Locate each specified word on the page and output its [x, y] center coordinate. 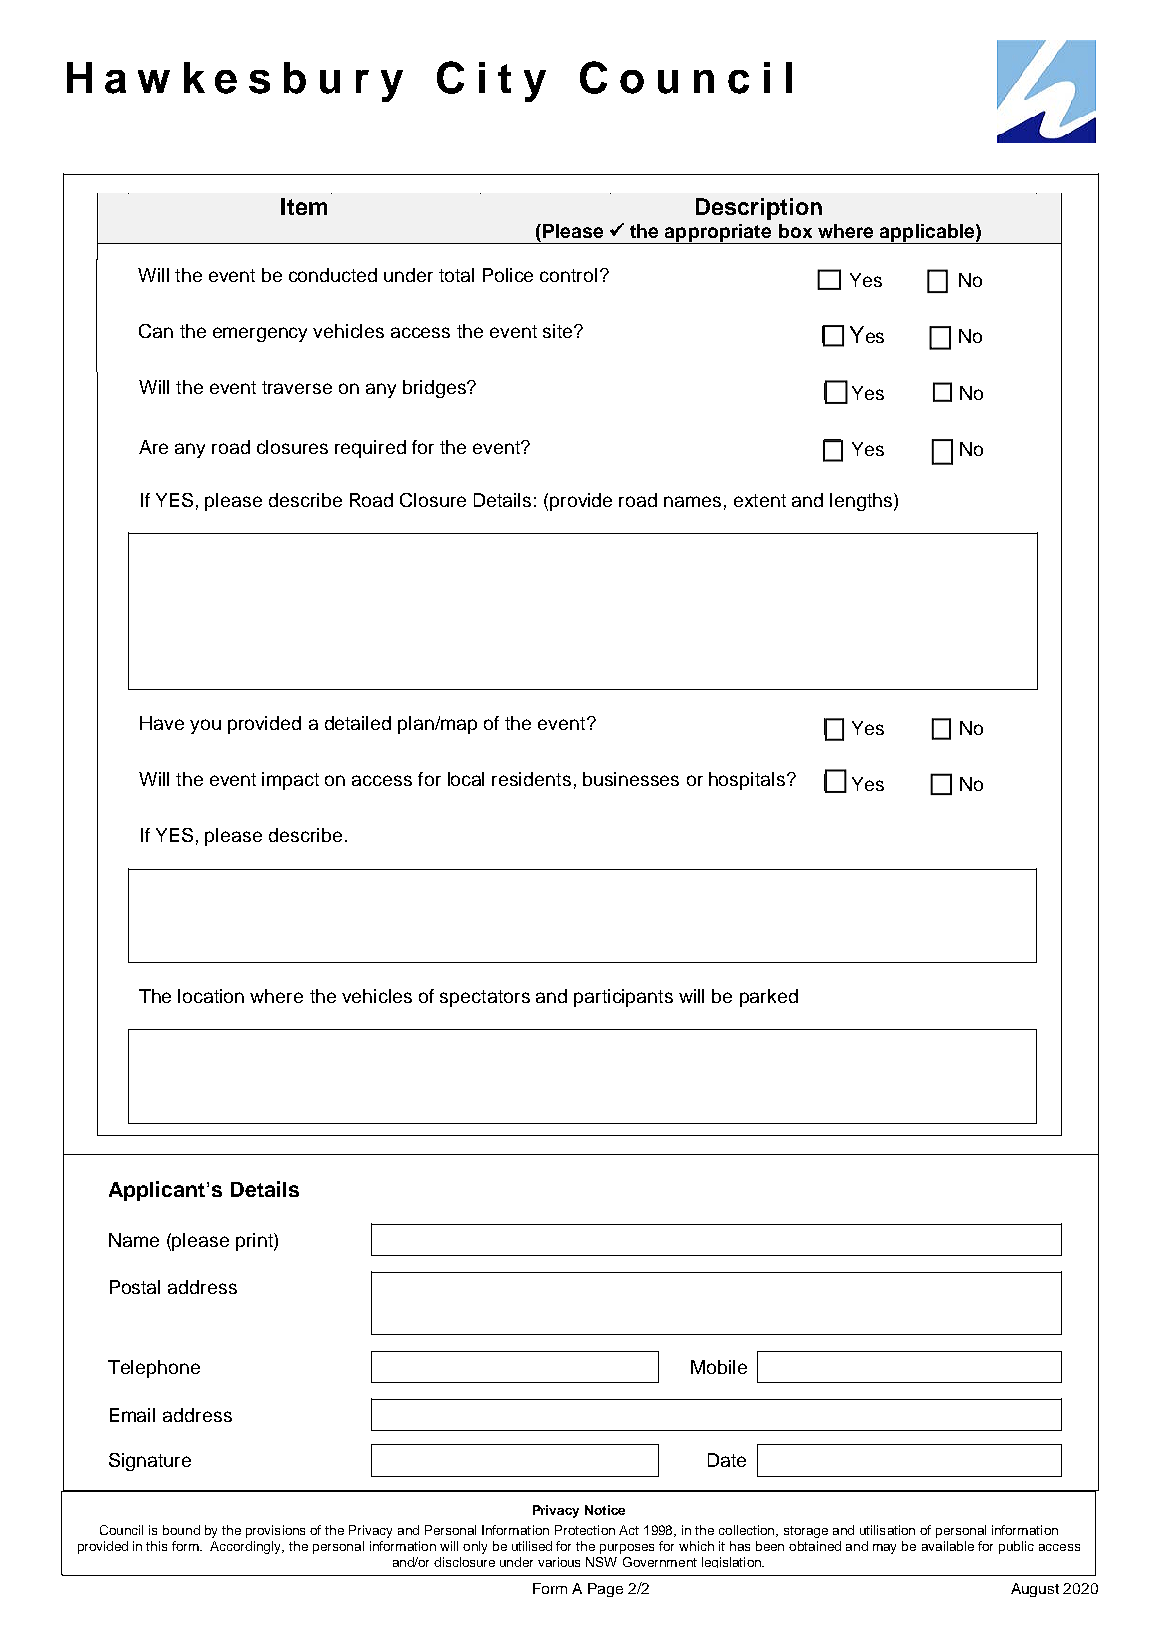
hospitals [747, 781]
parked [769, 998]
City [491, 81]
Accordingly [247, 1547]
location [211, 996]
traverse [297, 387]
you [205, 726]
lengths [862, 502]
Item [304, 206]
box [795, 231]
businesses [631, 779]
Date [727, 1460]
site [559, 331]
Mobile [719, 1367]
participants [623, 998]
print [255, 1242]
